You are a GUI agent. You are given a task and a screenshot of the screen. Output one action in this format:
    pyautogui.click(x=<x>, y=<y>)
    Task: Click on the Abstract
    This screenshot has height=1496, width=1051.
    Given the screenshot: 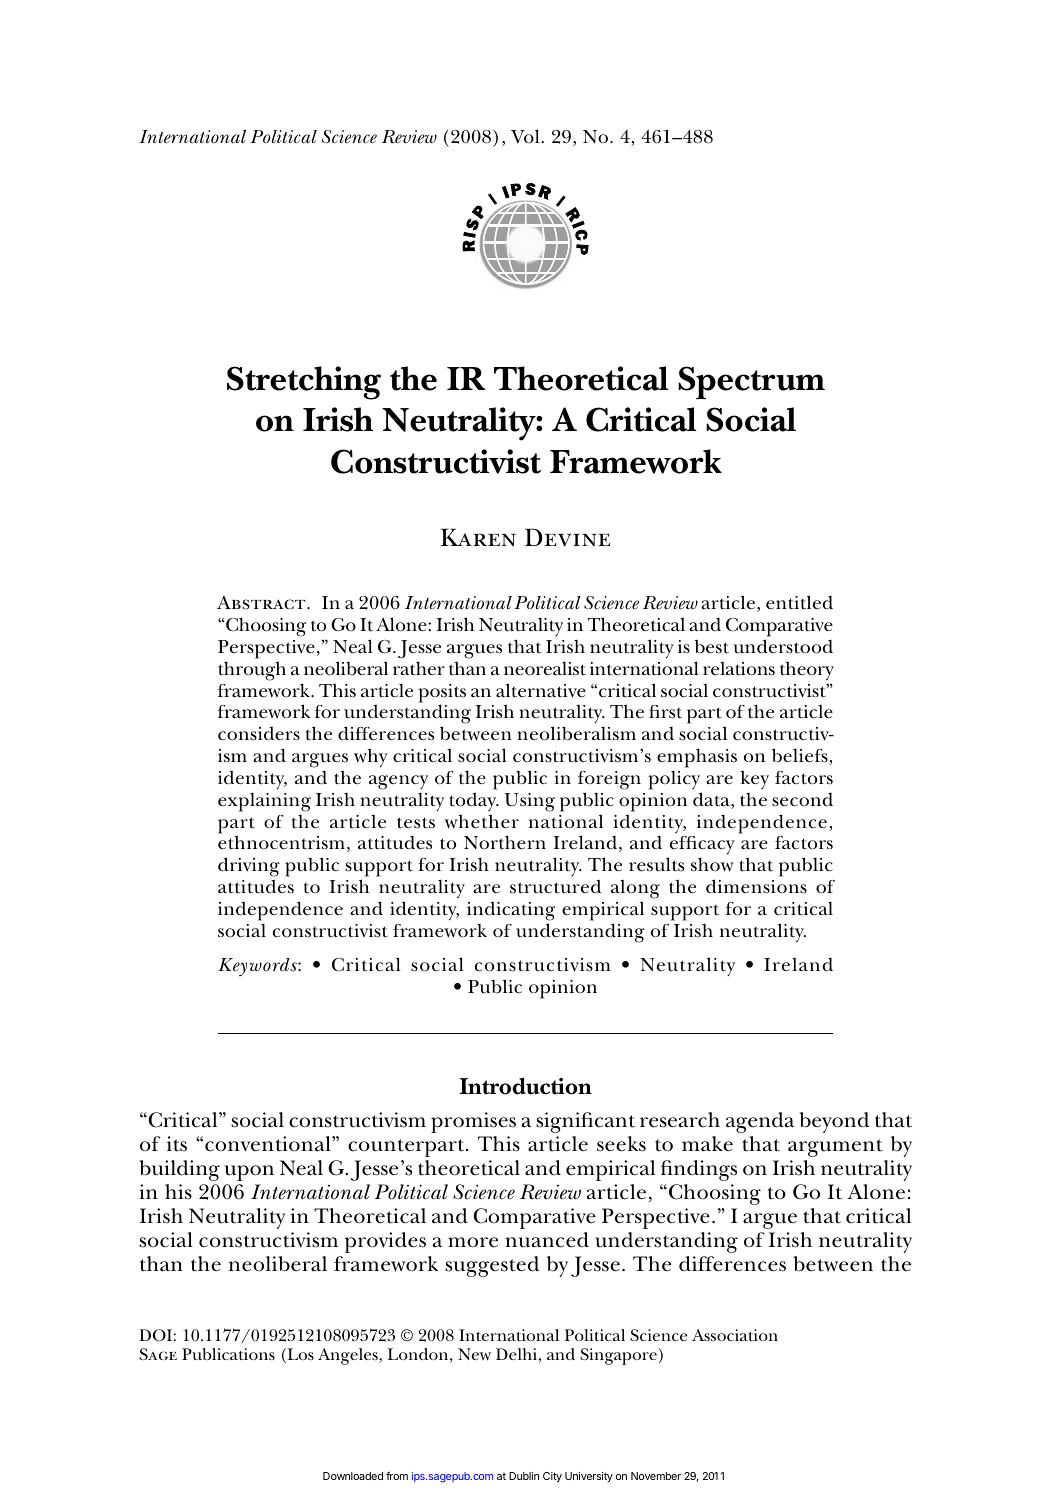 What is the action you would take?
    pyautogui.click(x=262, y=603)
